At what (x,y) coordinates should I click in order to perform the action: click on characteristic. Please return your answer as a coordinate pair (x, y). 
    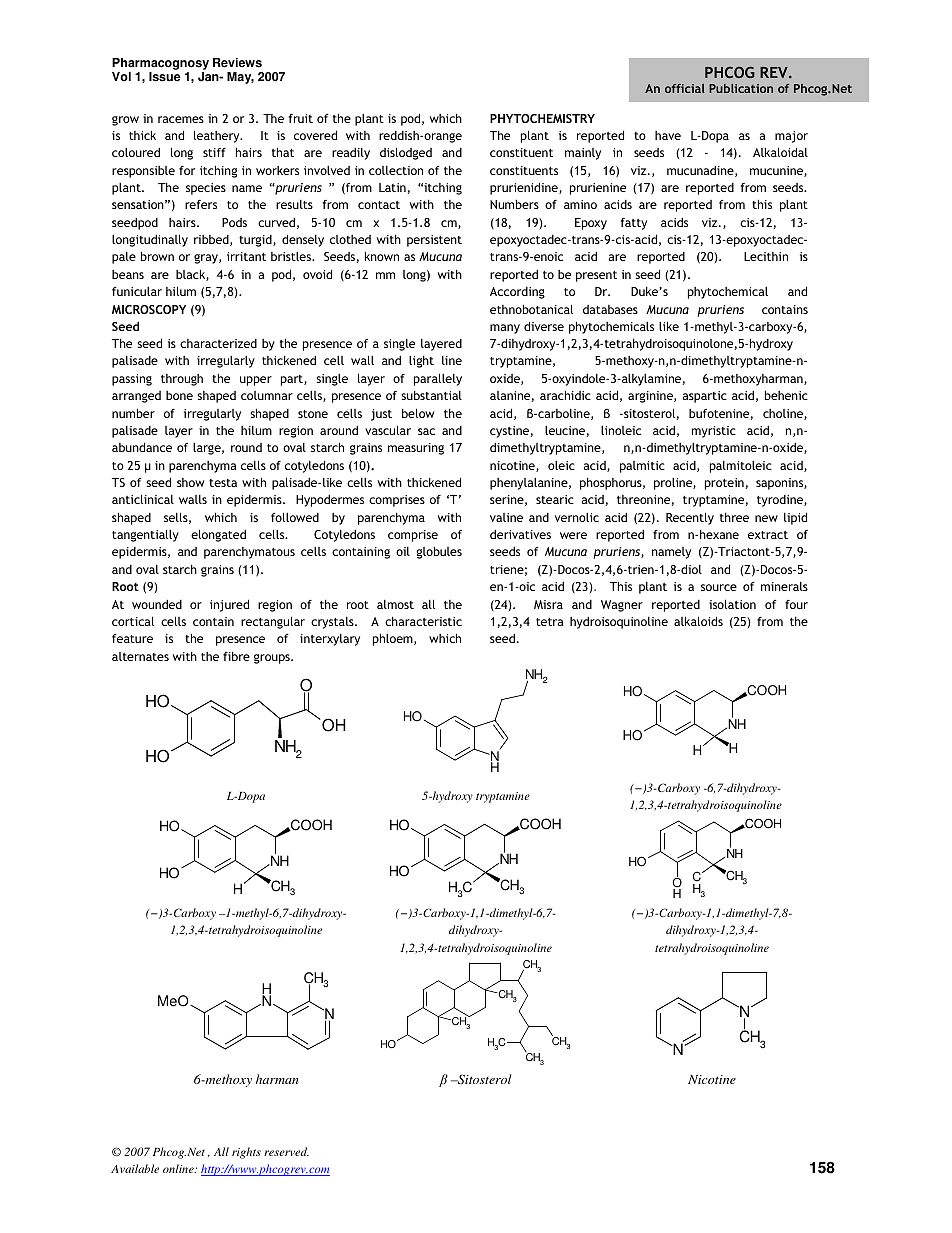
    Looking at the image, I should click on (423, 621).
